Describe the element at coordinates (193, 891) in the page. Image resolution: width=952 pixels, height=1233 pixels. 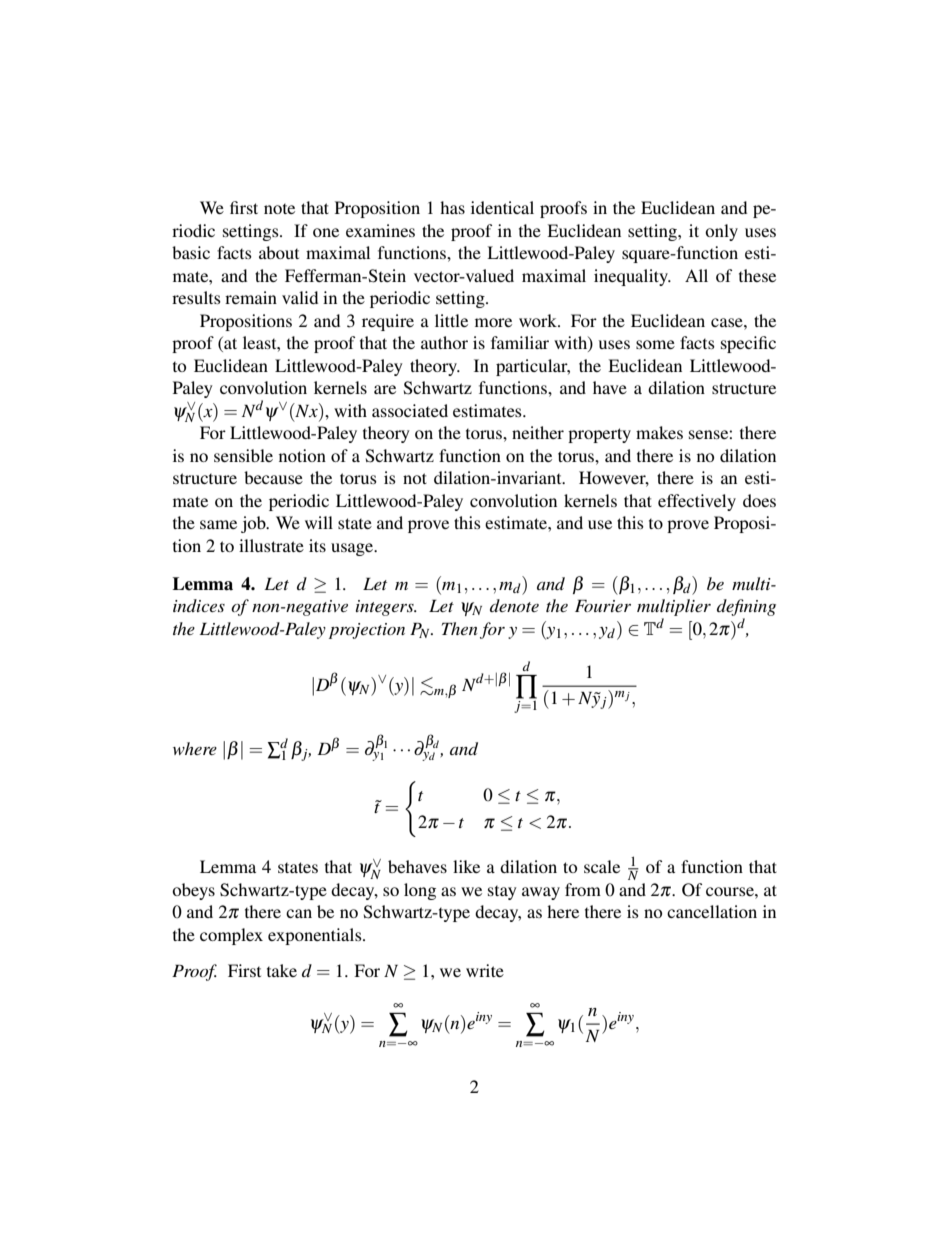
I see `obeys` at that location.
